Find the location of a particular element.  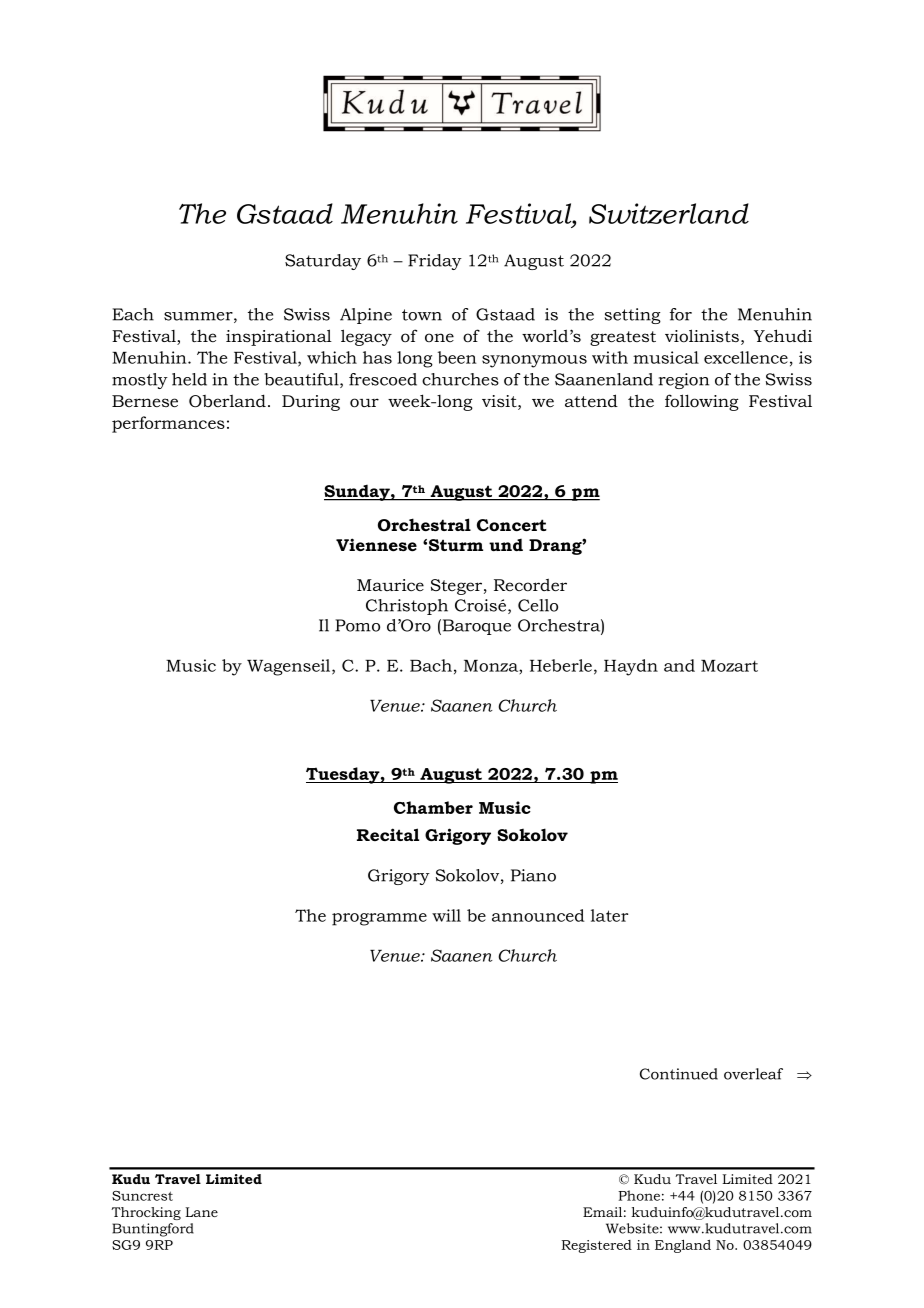

Concert is located at coordinates (512, 525).
